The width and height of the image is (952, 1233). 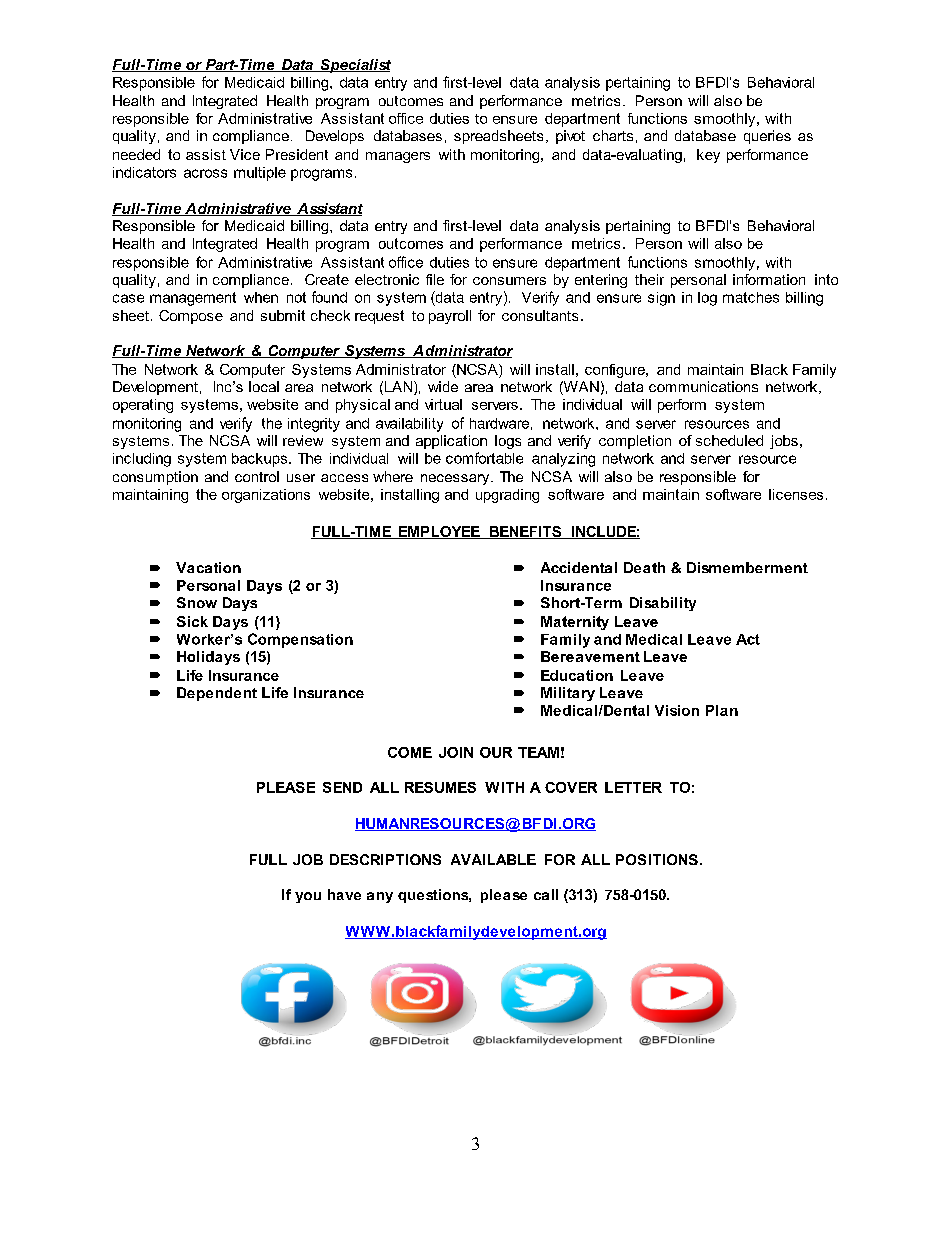 What do you see at coordinates (703, 386) in the image?
I see `communications` at bounding box center [703, 386].
